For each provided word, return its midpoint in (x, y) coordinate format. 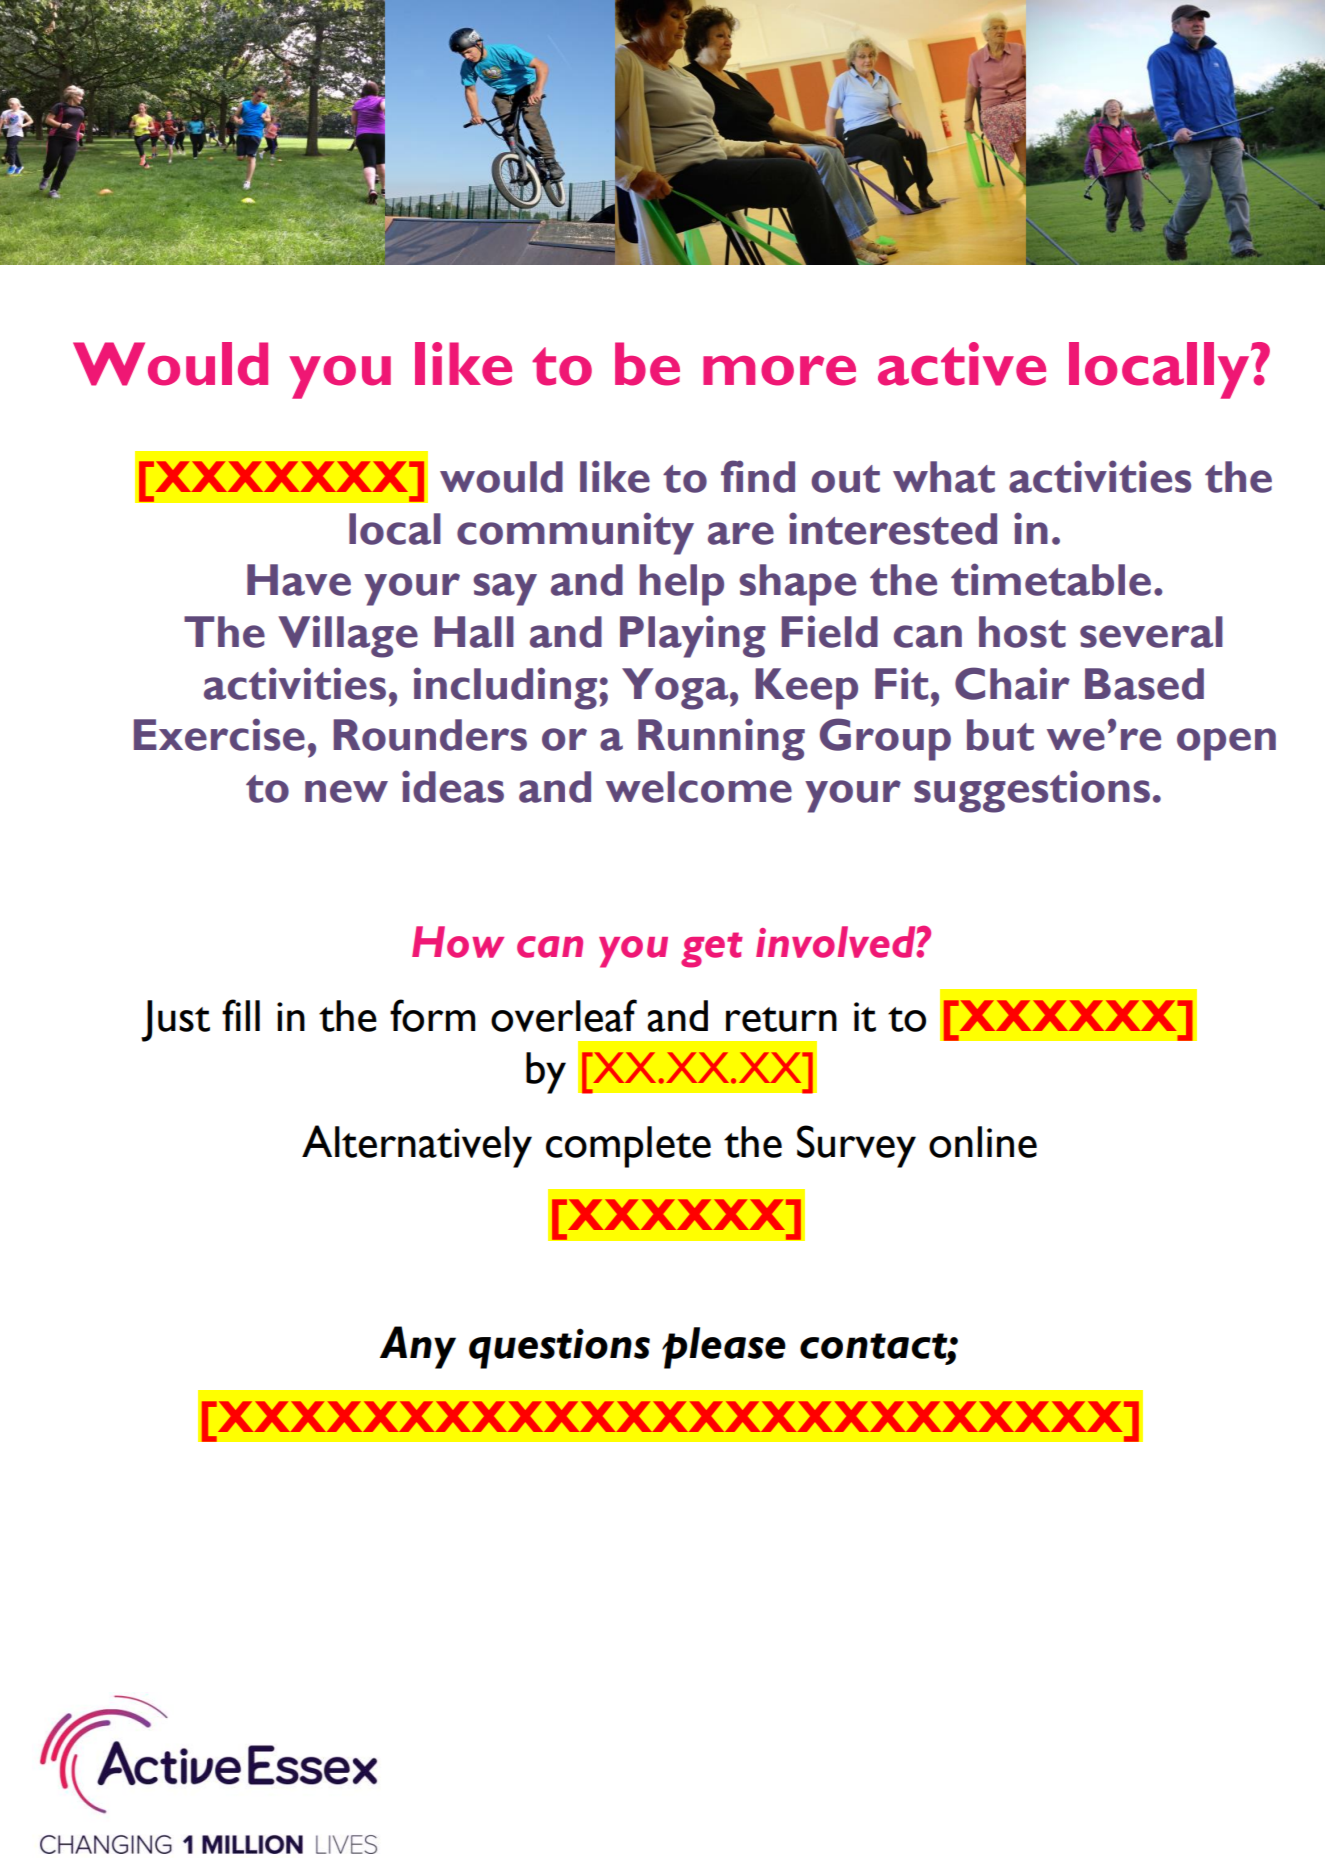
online (983, 1142)
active (962, 364)
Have (299, 580)
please (724, 1348)
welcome (699, 787)
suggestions (1032, 791)
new (346, 791)
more (779, 371)
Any (418, 1347)
